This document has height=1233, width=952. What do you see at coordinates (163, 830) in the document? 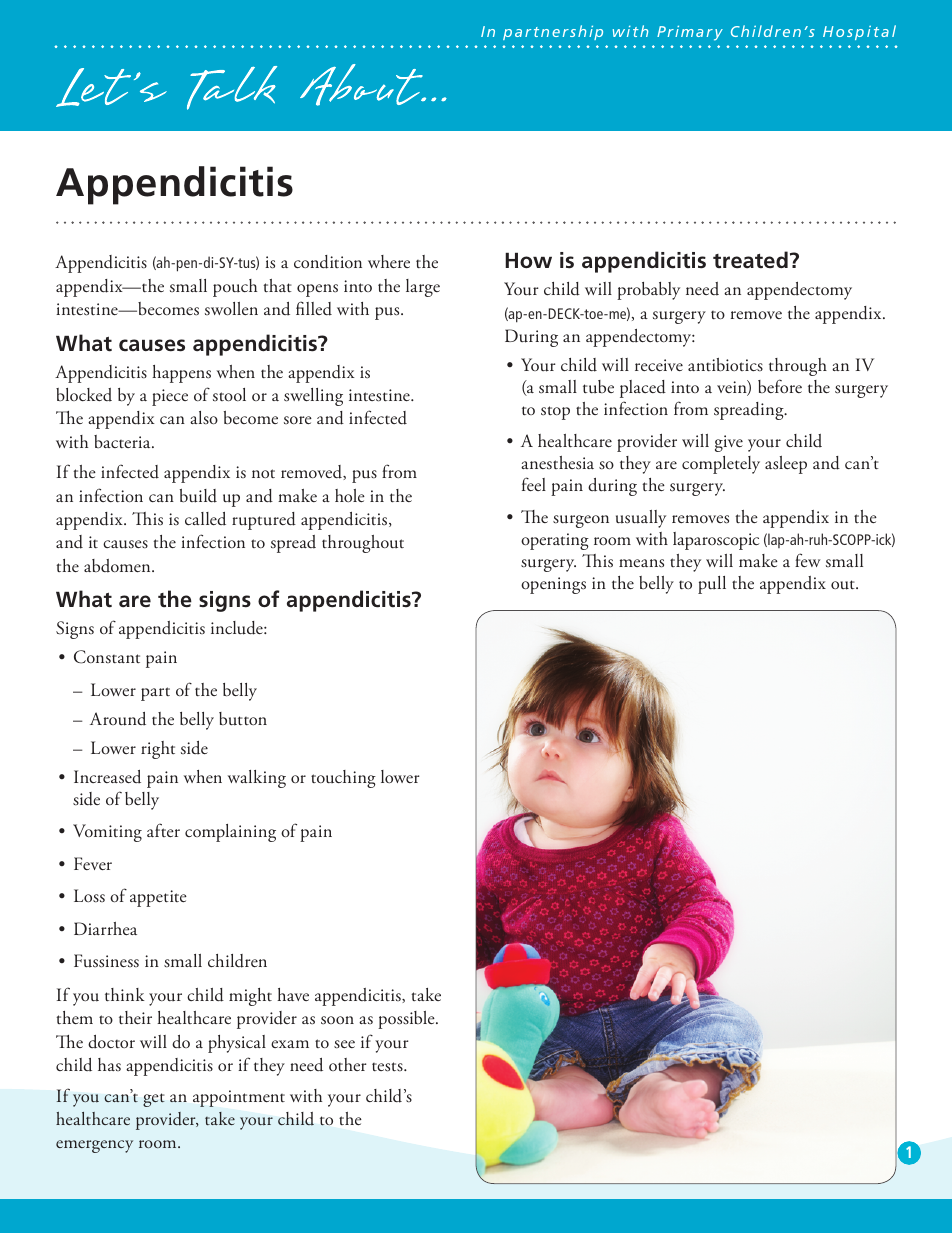
I see `after` at bounding box center [163, 830].
